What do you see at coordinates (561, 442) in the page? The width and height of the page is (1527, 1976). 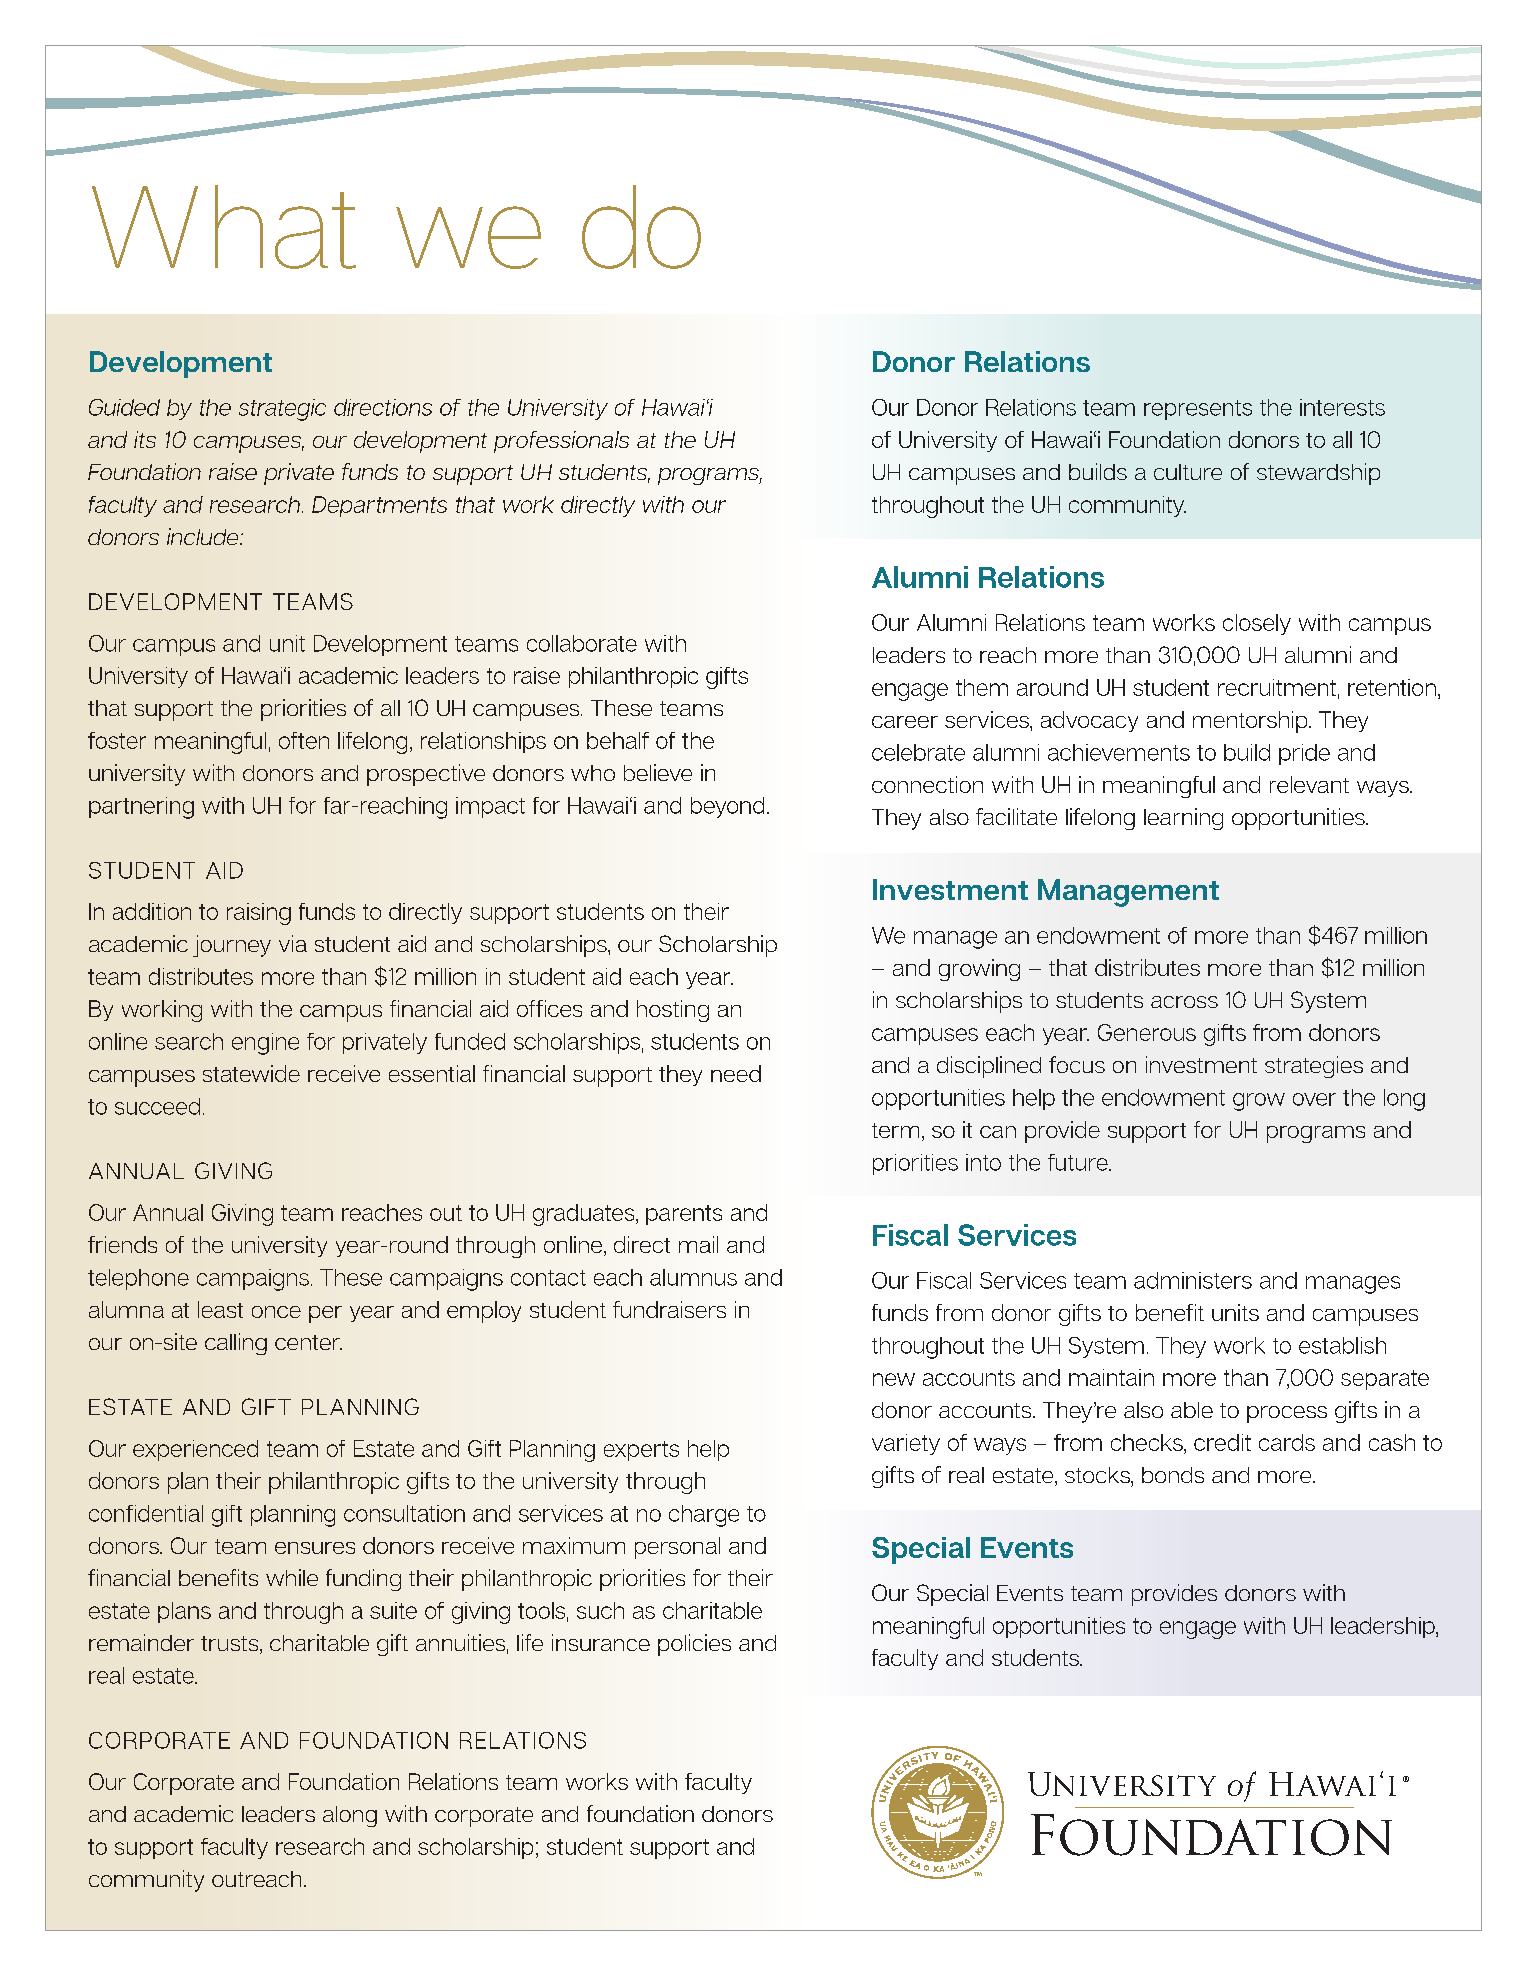 I see `professionals` at bounding box center [561, 442].
